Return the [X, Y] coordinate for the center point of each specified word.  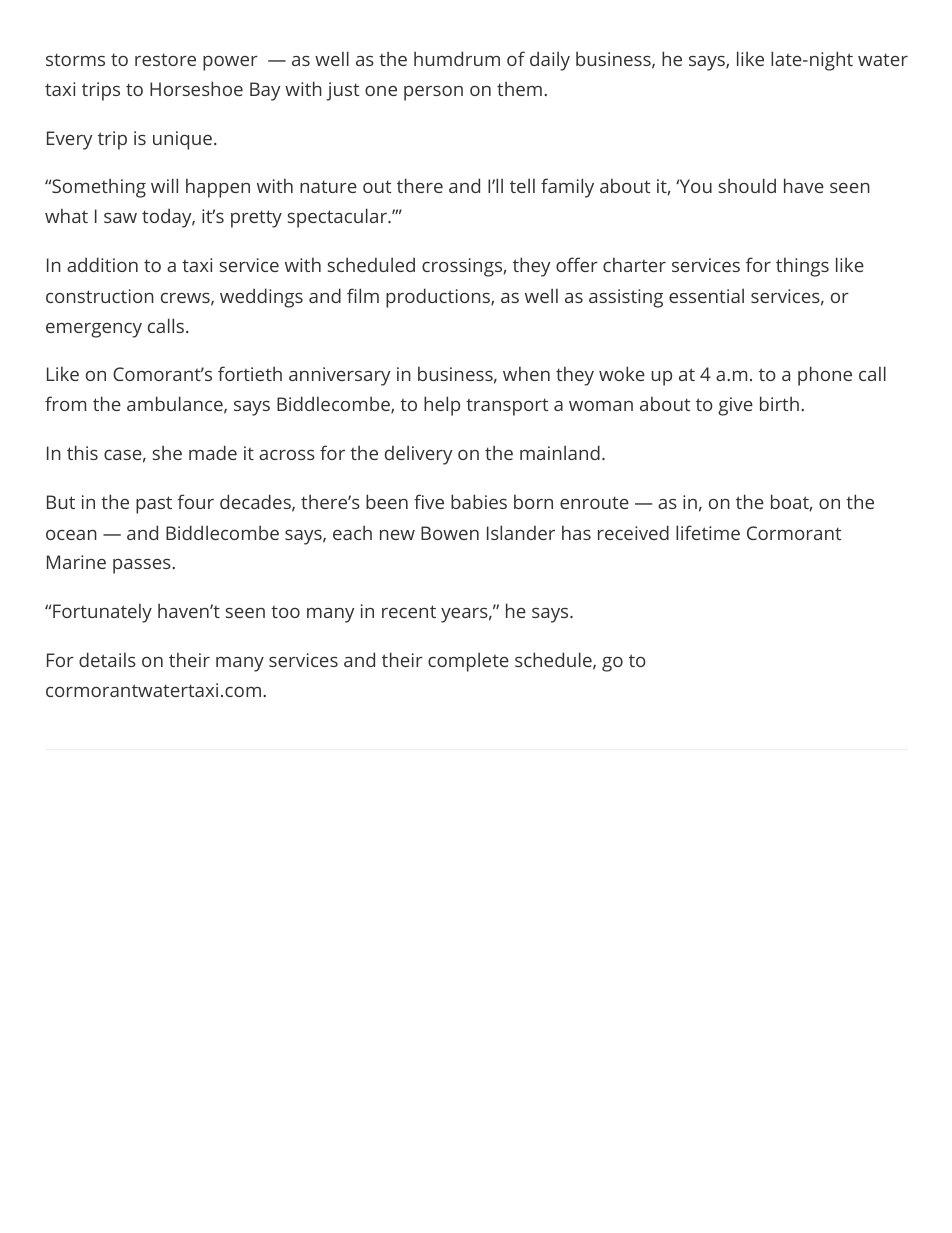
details [107, 659]
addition [102, 264]
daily [550, 61]
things [802, 267]
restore [165, 59]
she [167, 452]
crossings [462, 267]
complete [468, 662]
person [433, 93]
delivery [419, 455]
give [735, 406]
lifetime [708, 532]
